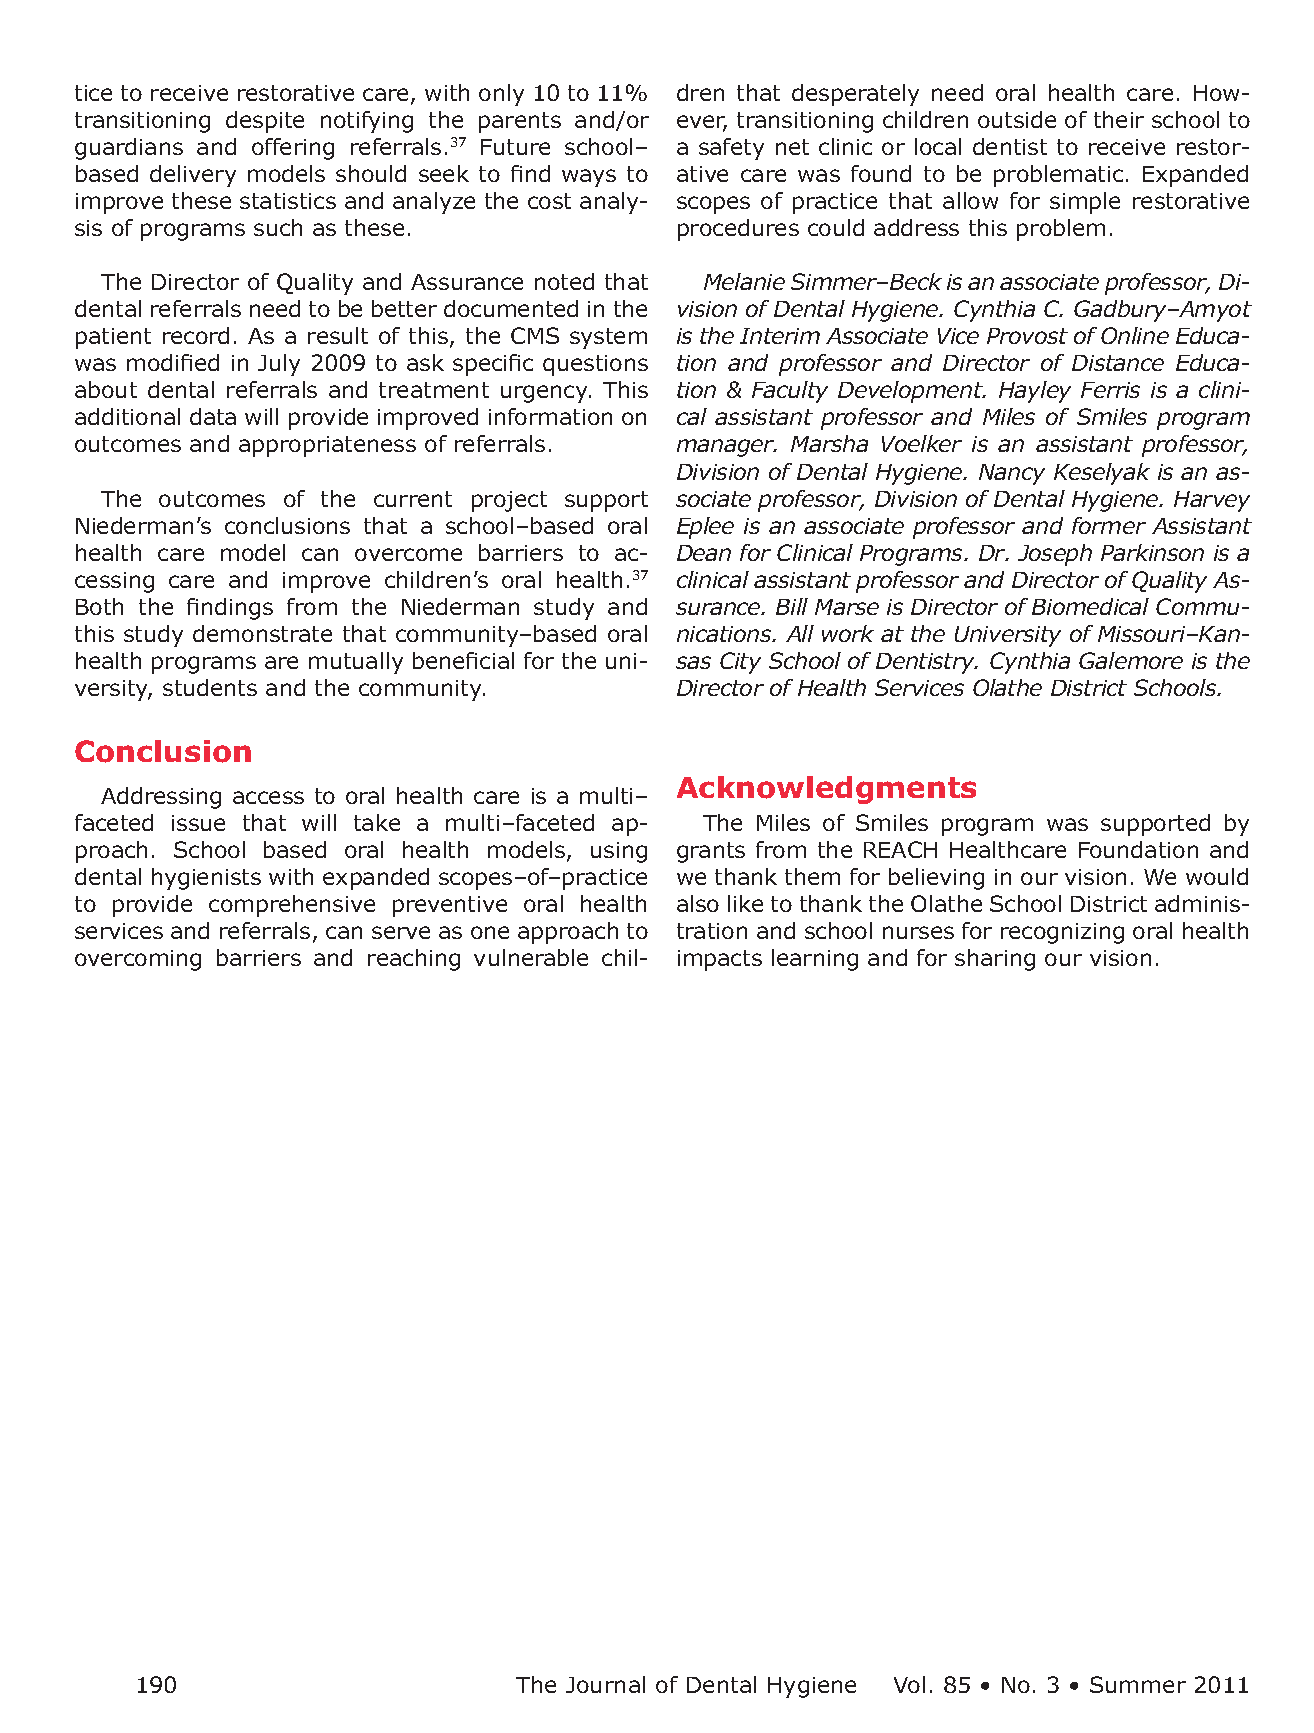  Describe the element at coordinates (206, 879) in the screenshot. I see `hygienists` at that location.
